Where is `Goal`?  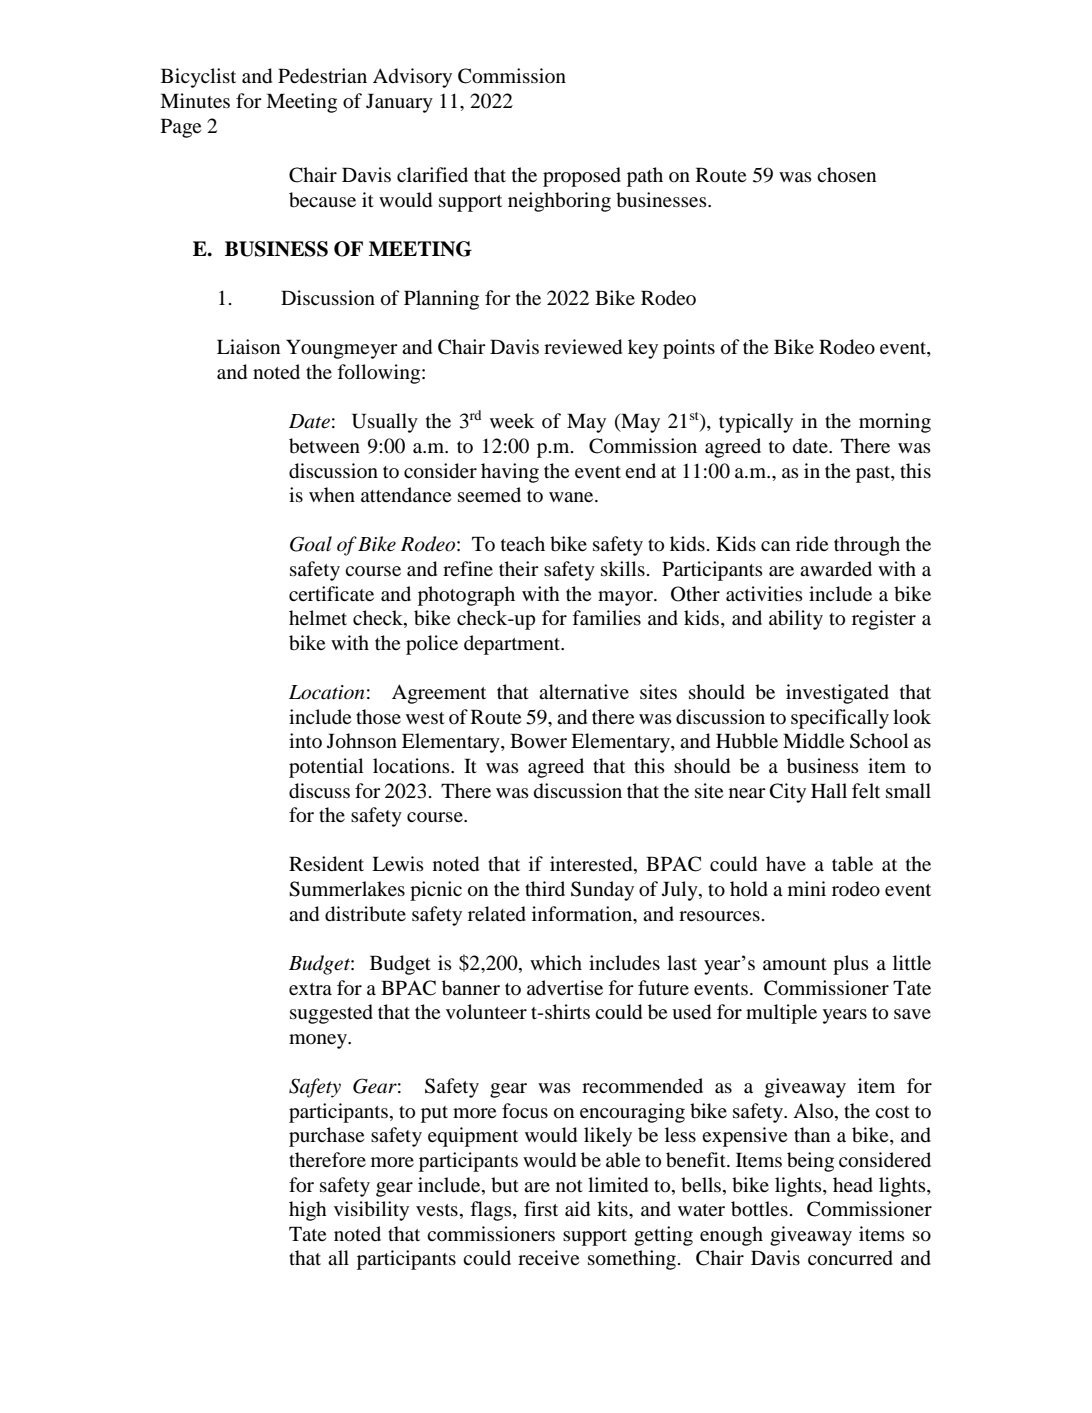
Goal is located at coordinates (311, 544).
